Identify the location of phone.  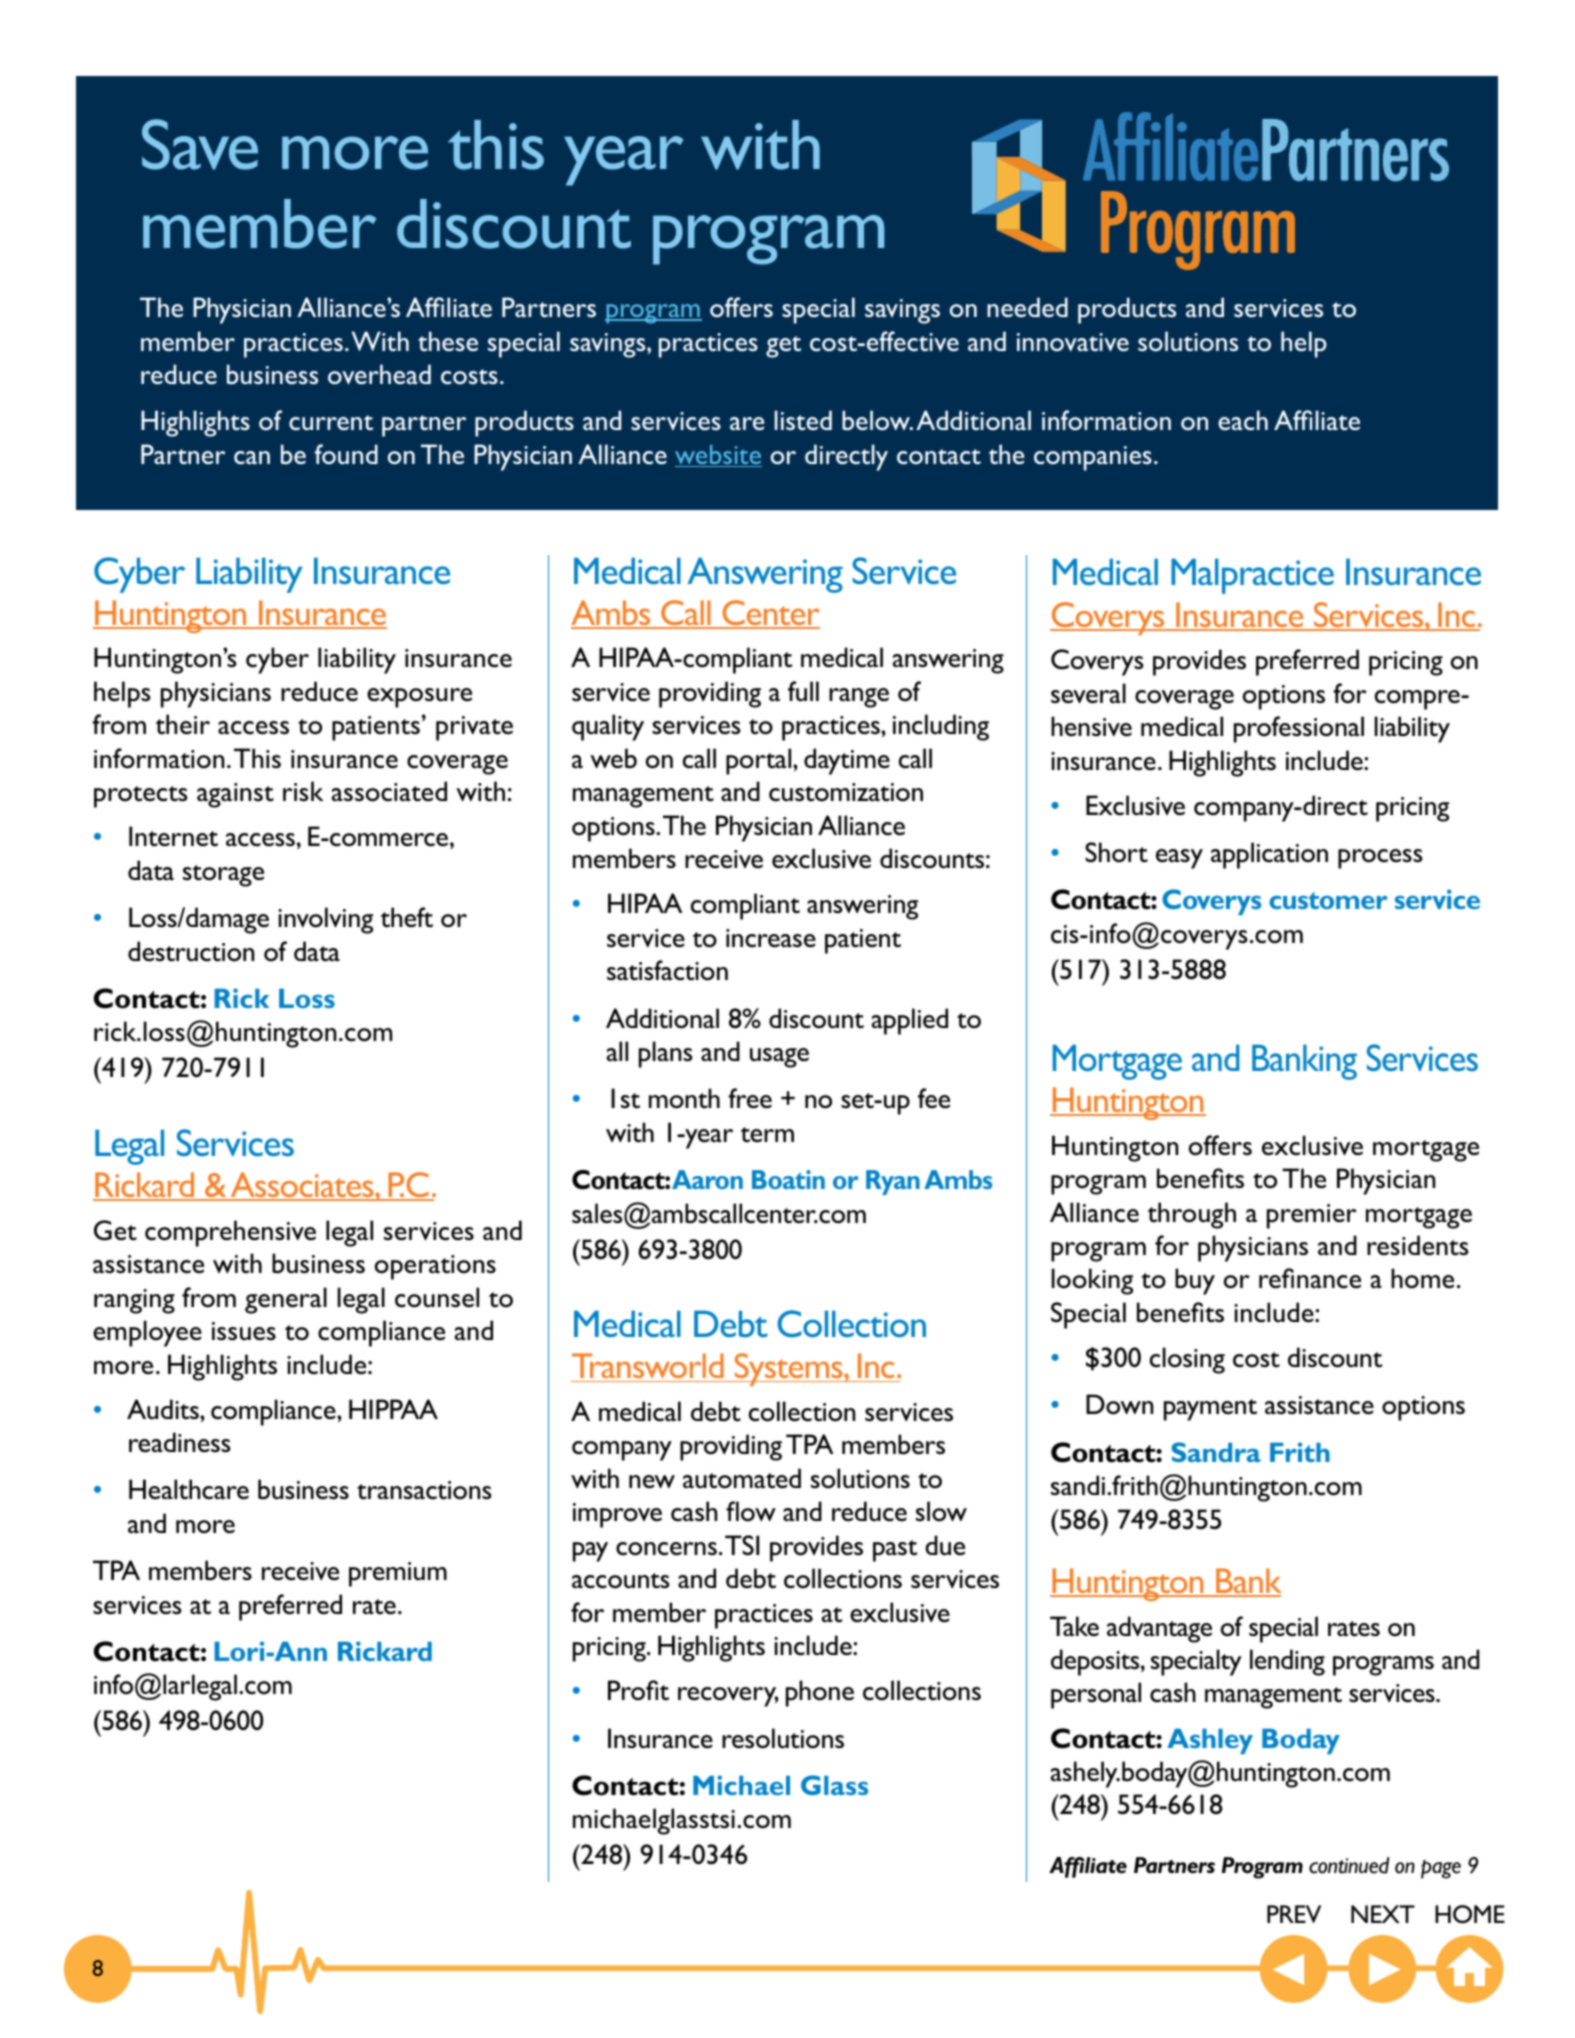
(820, 1693).
